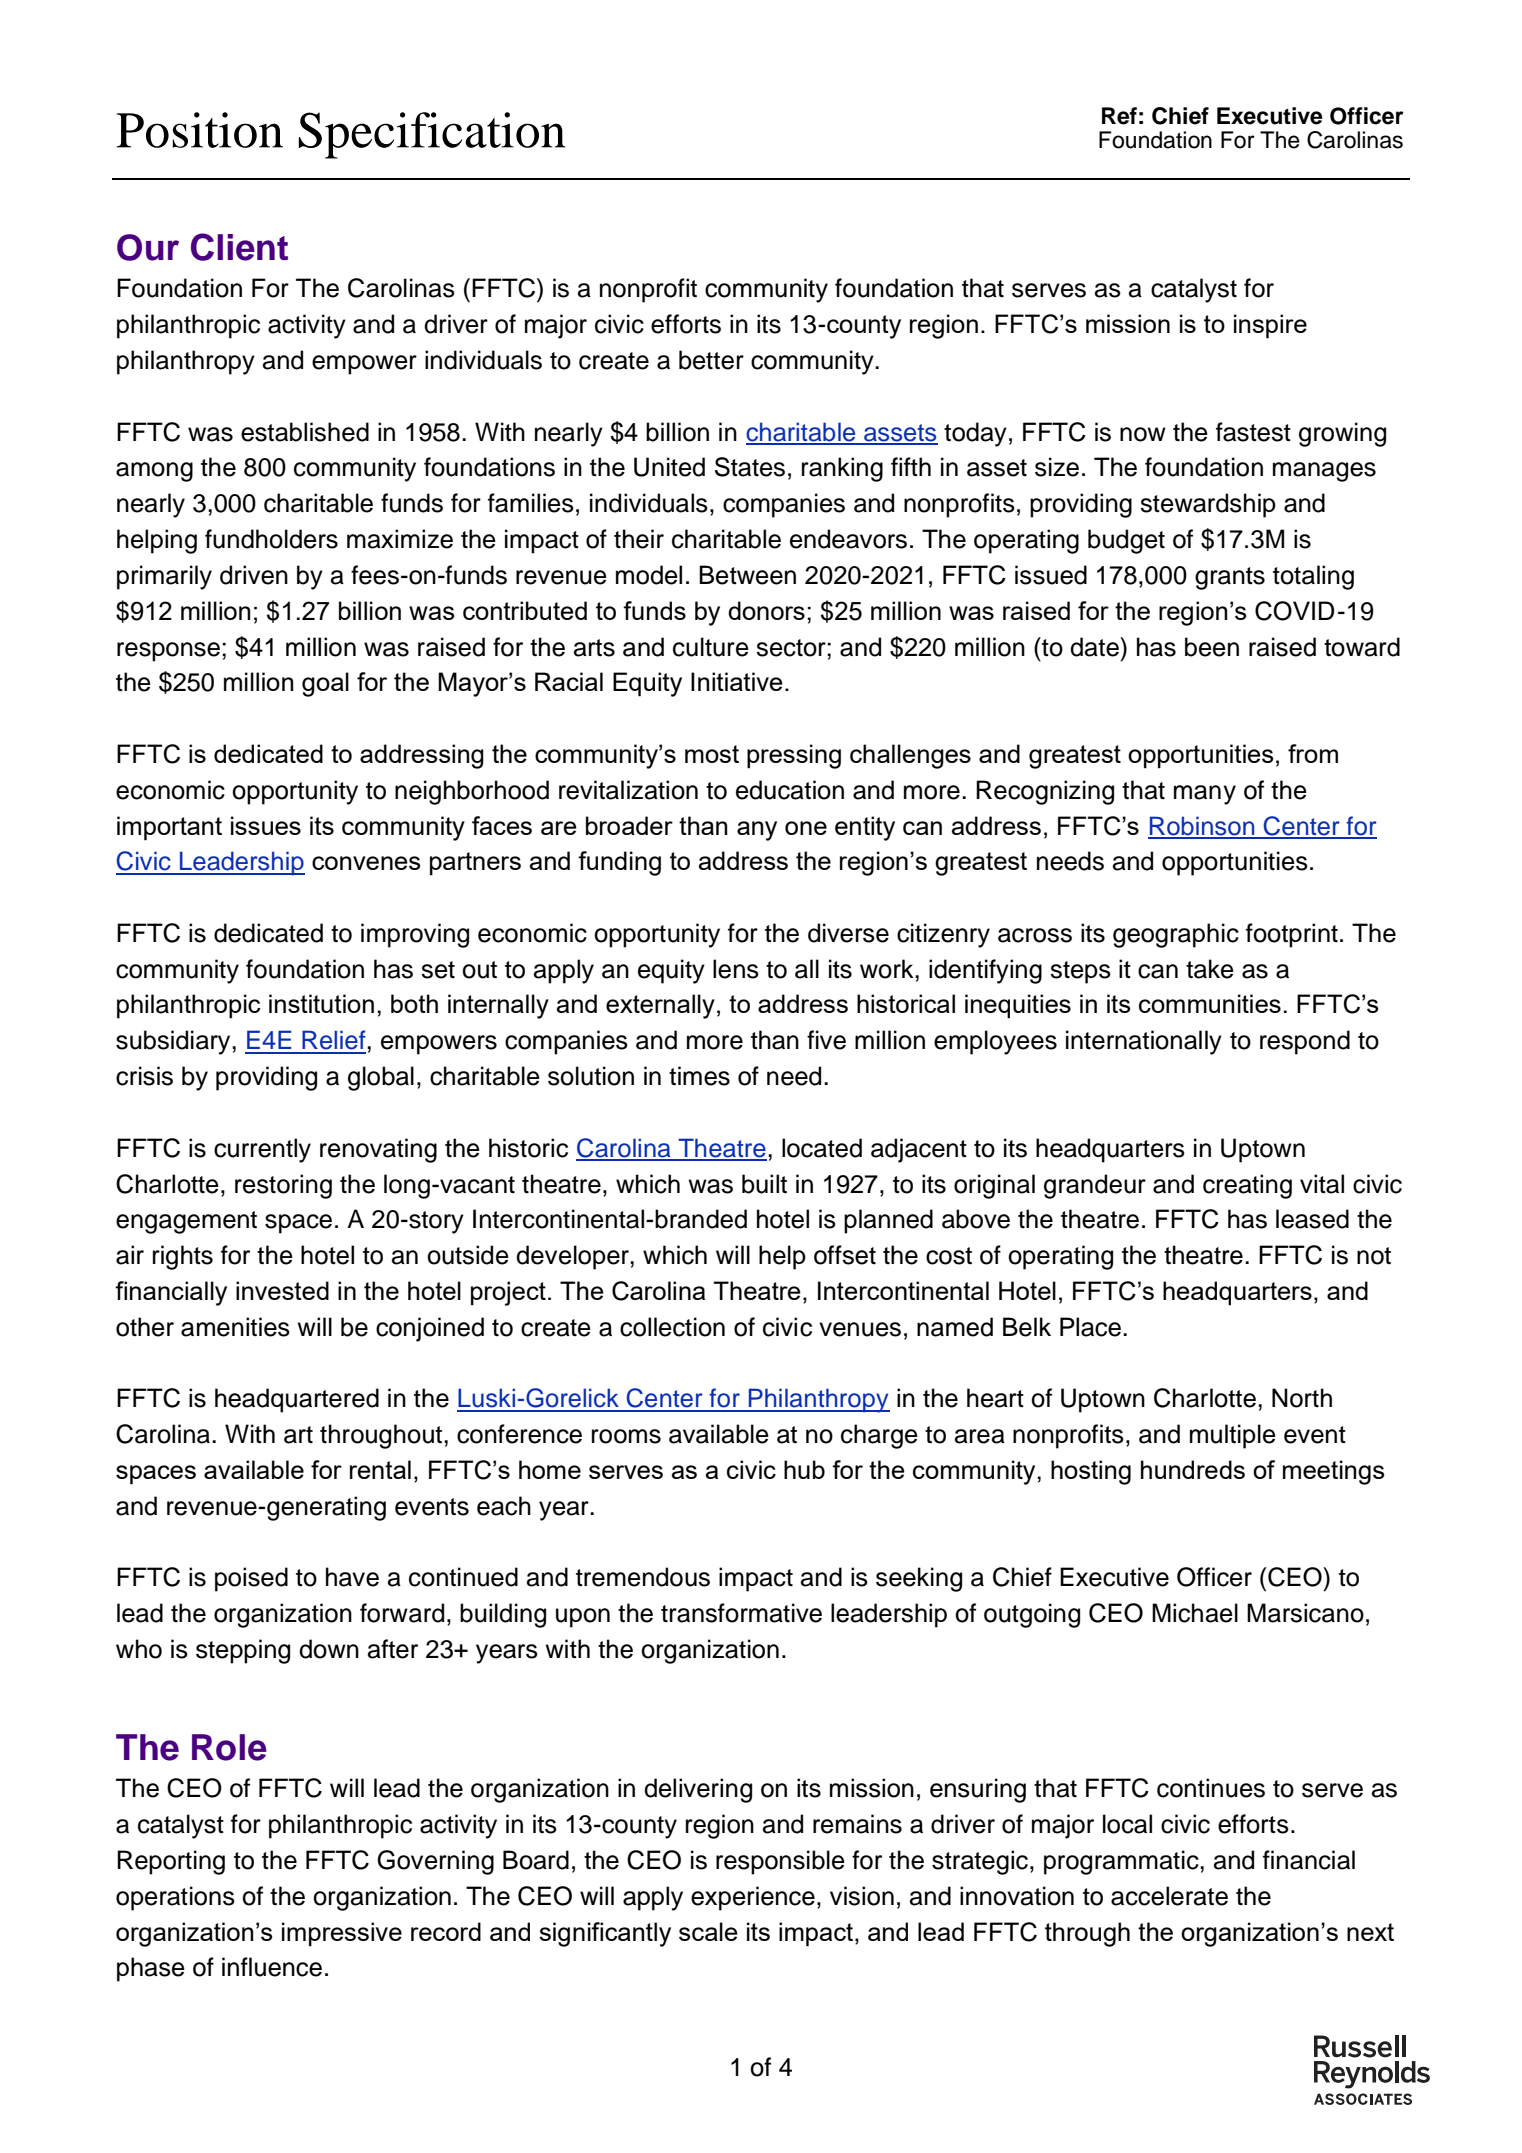 This image has width=1522, height=2153. Describe the element at coordinates (711, 360) in the image. I see `better` at that location.
